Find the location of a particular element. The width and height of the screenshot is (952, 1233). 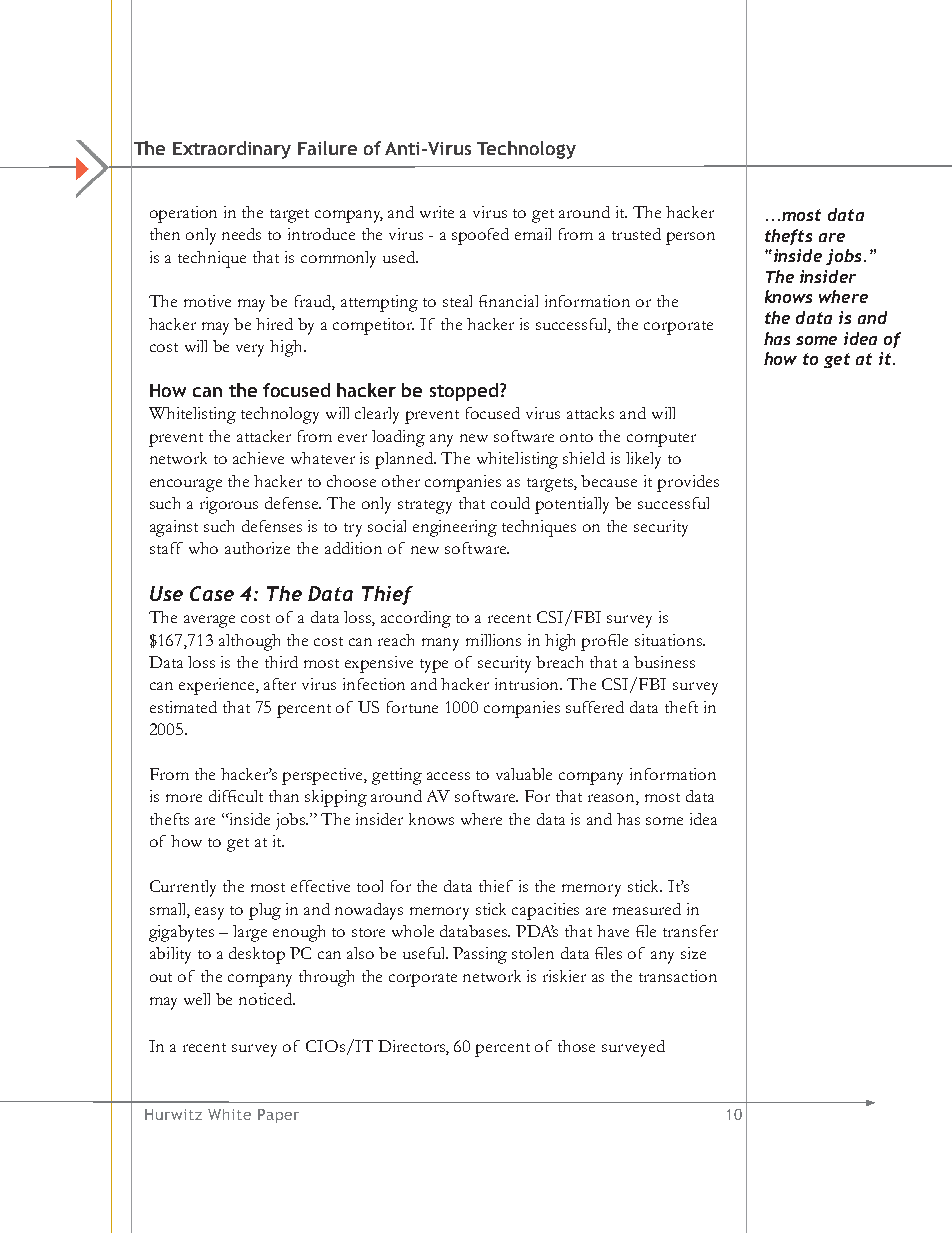

other is located at coordinates (401, 481).
